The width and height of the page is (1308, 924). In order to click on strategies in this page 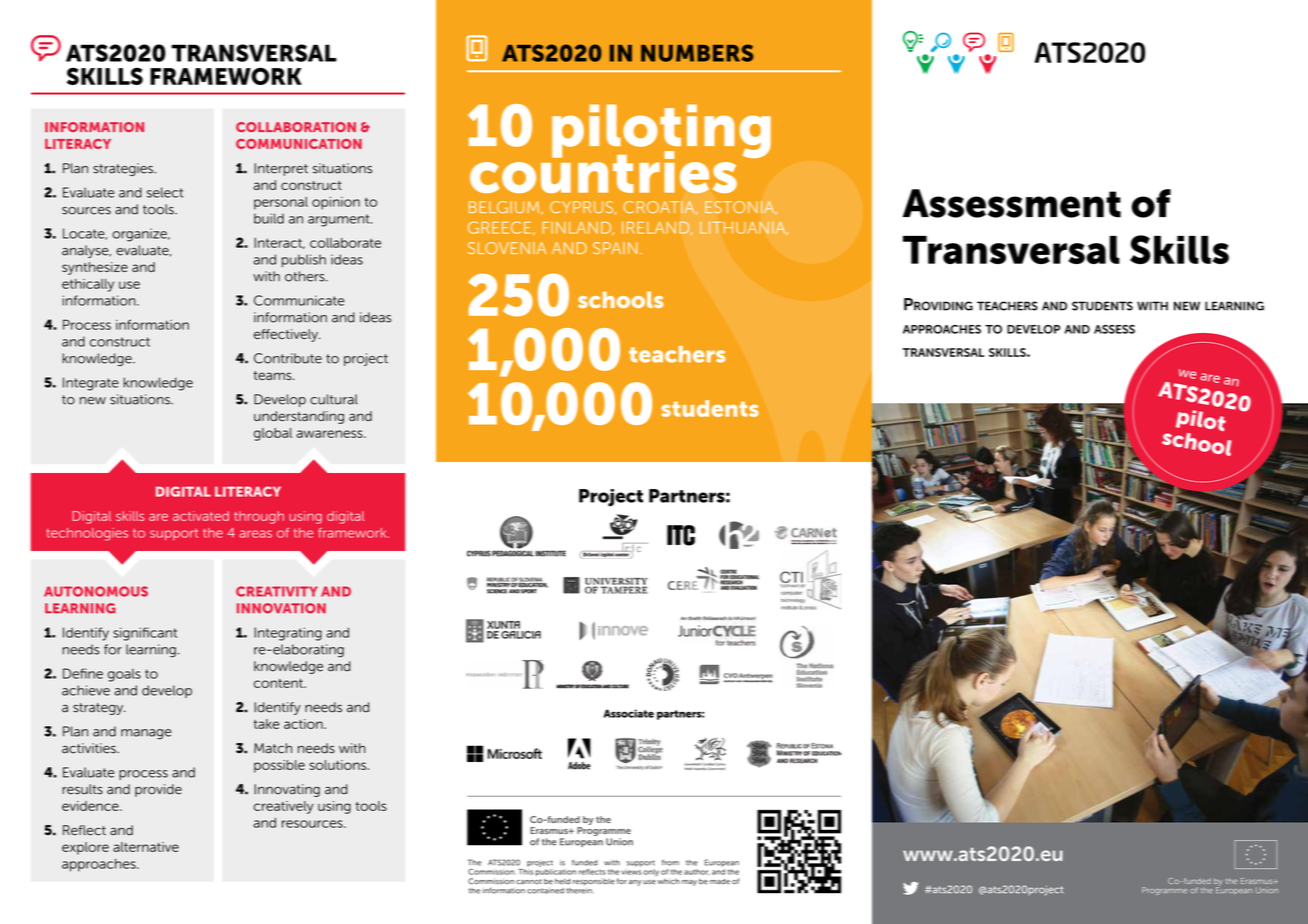, I will do `click(124, 169)`.
